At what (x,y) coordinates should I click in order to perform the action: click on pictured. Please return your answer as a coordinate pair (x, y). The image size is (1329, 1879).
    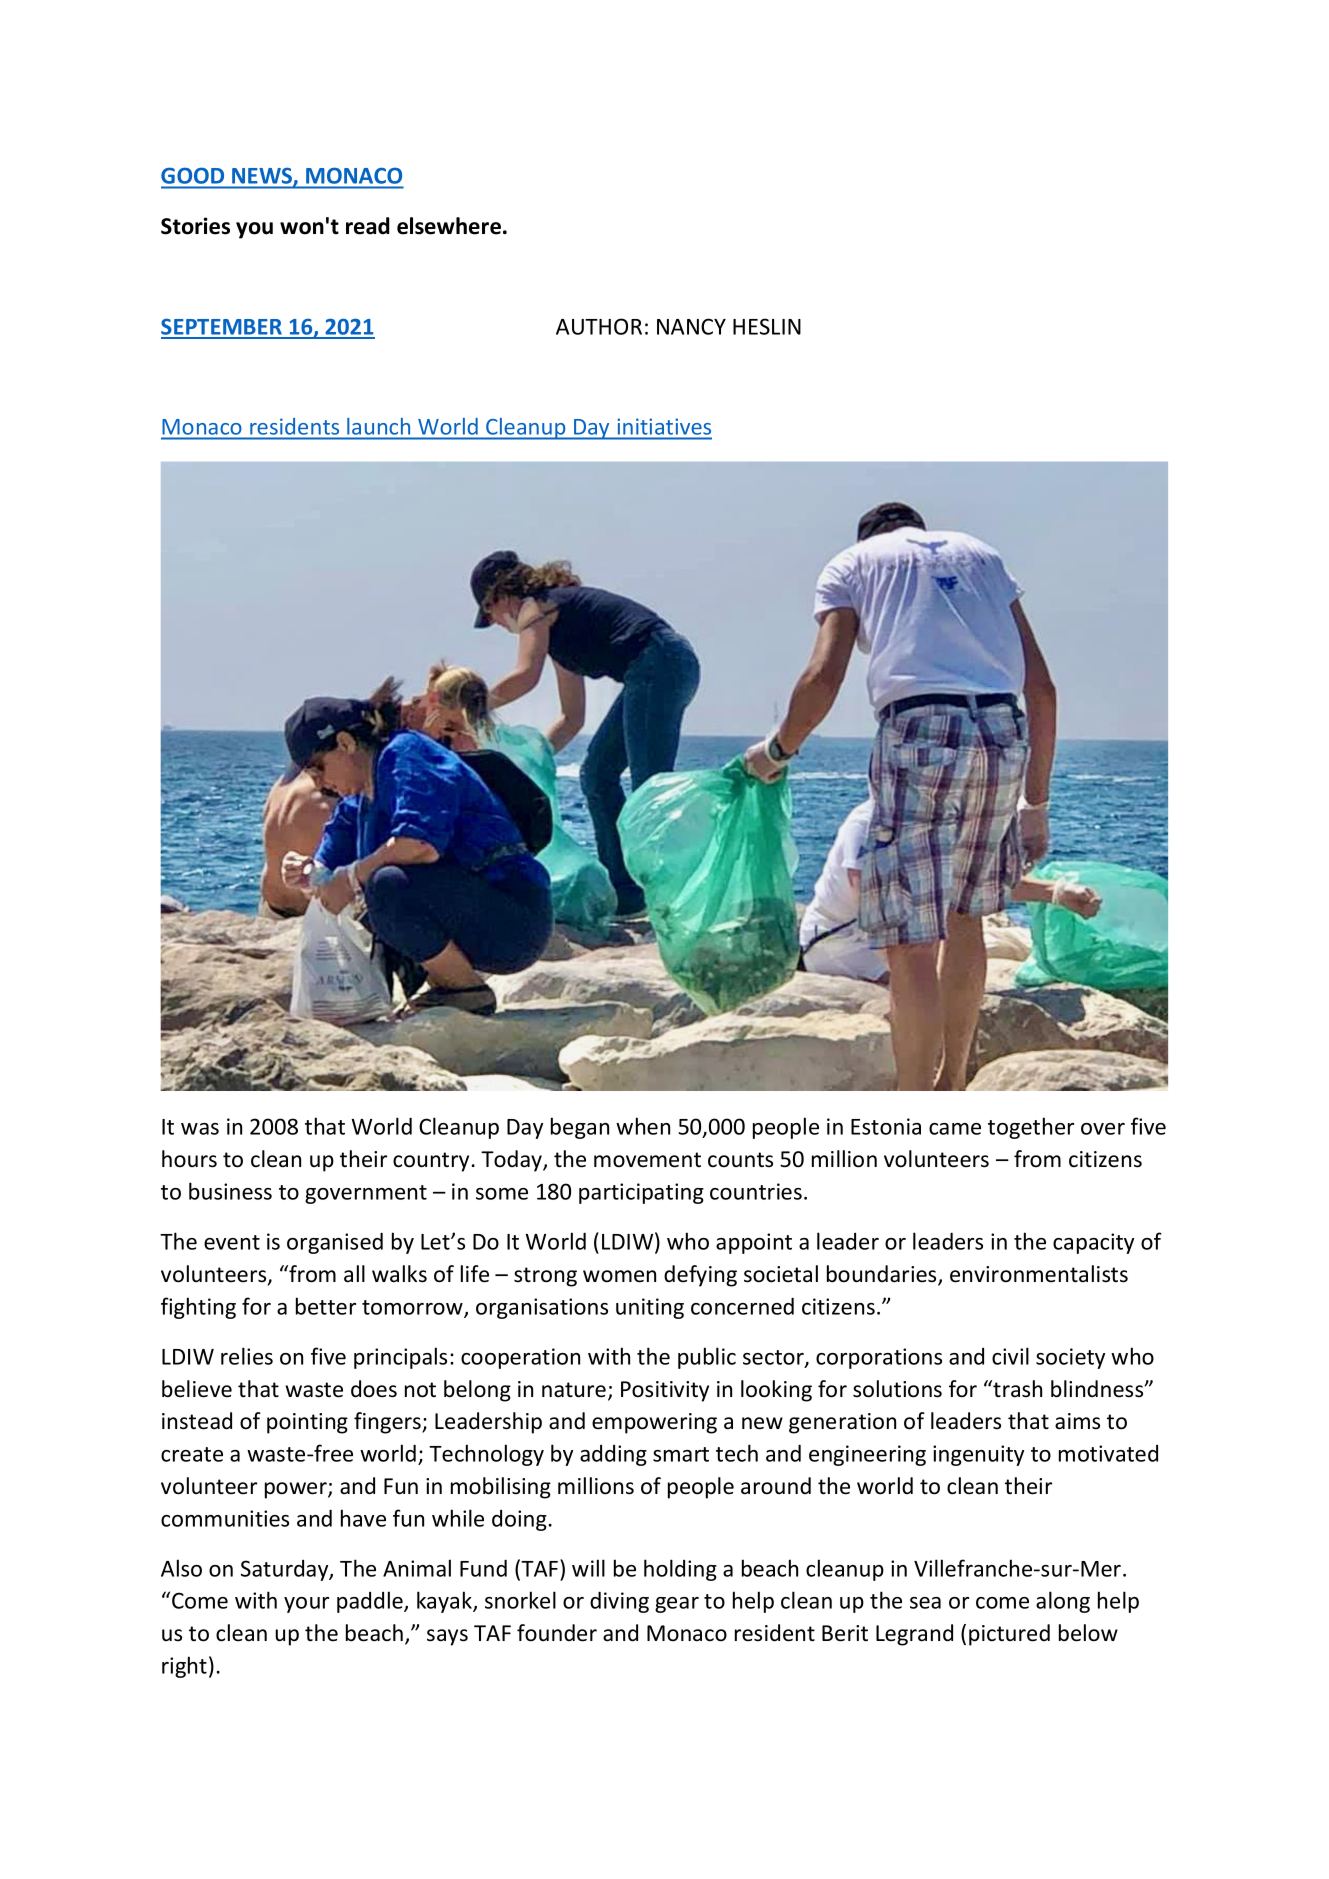
    Looking at the image, I should click on (1009, 1635).
